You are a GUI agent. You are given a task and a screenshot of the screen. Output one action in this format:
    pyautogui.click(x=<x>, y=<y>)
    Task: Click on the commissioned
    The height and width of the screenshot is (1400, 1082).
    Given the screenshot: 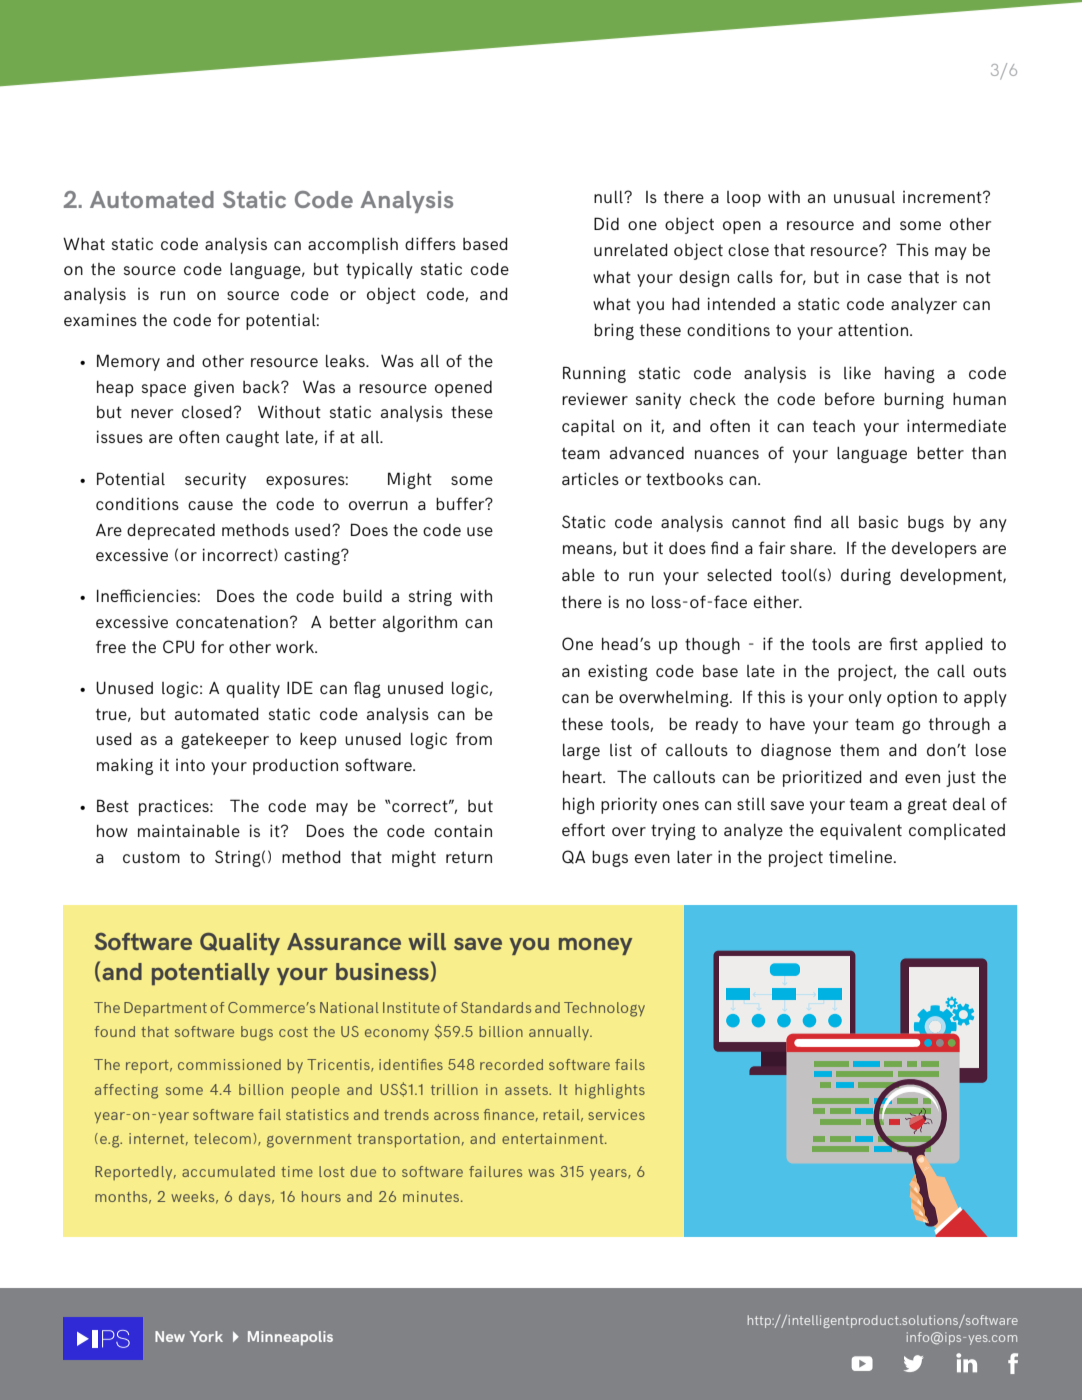 What is the action you would take?
    pyautogui.click(x=229, y=1064)
